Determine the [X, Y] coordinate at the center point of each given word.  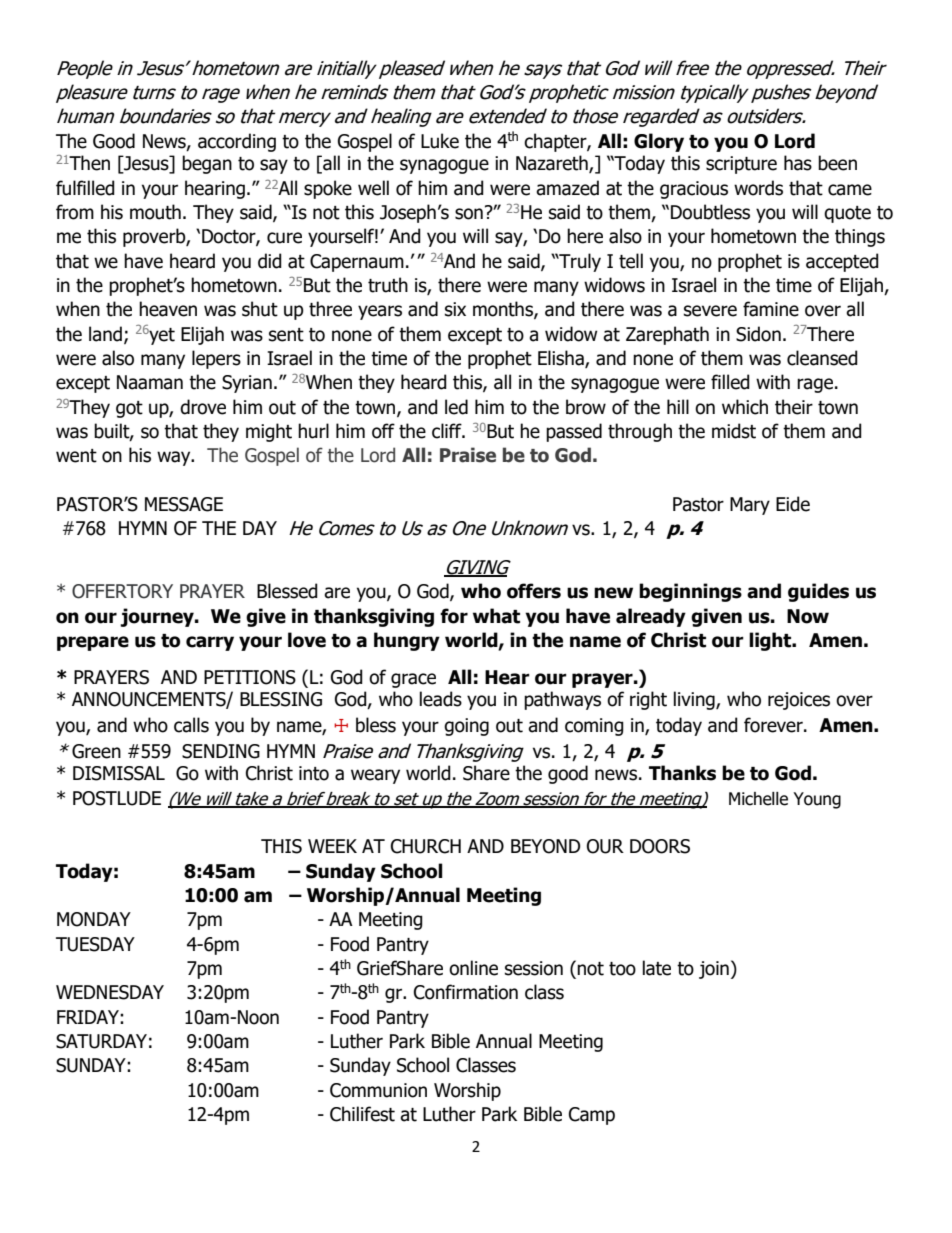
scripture [741, 165]
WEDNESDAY [110, 992]
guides [818, 592]
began [207, 164]
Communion [378, 1090]
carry [210, 643]
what [496, 616]
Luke [440, 141]
